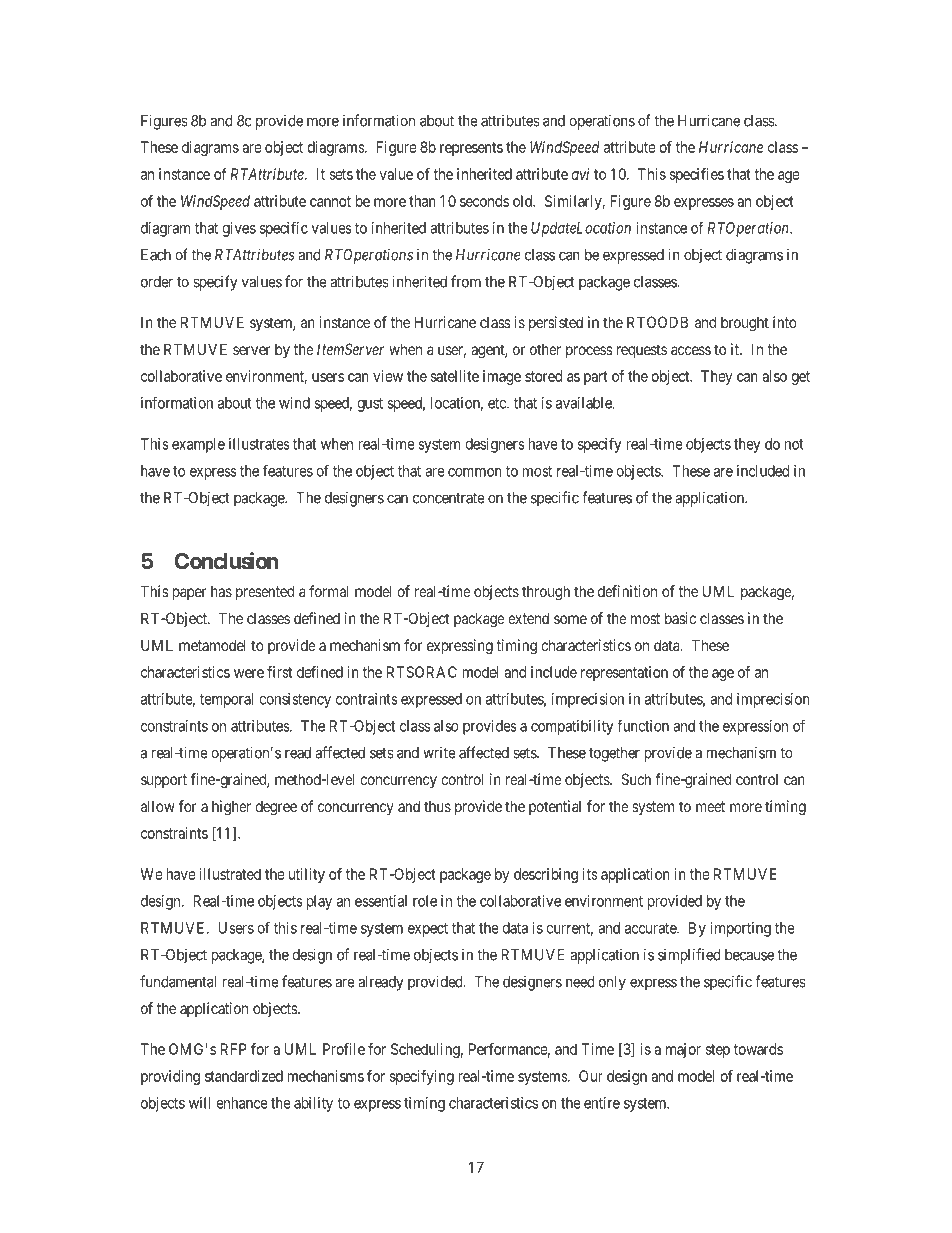 The image size is (952, 1233). What do you see at coordinates (231, 808) in the image?
I see `higher` at bounding box center [231, 808].
